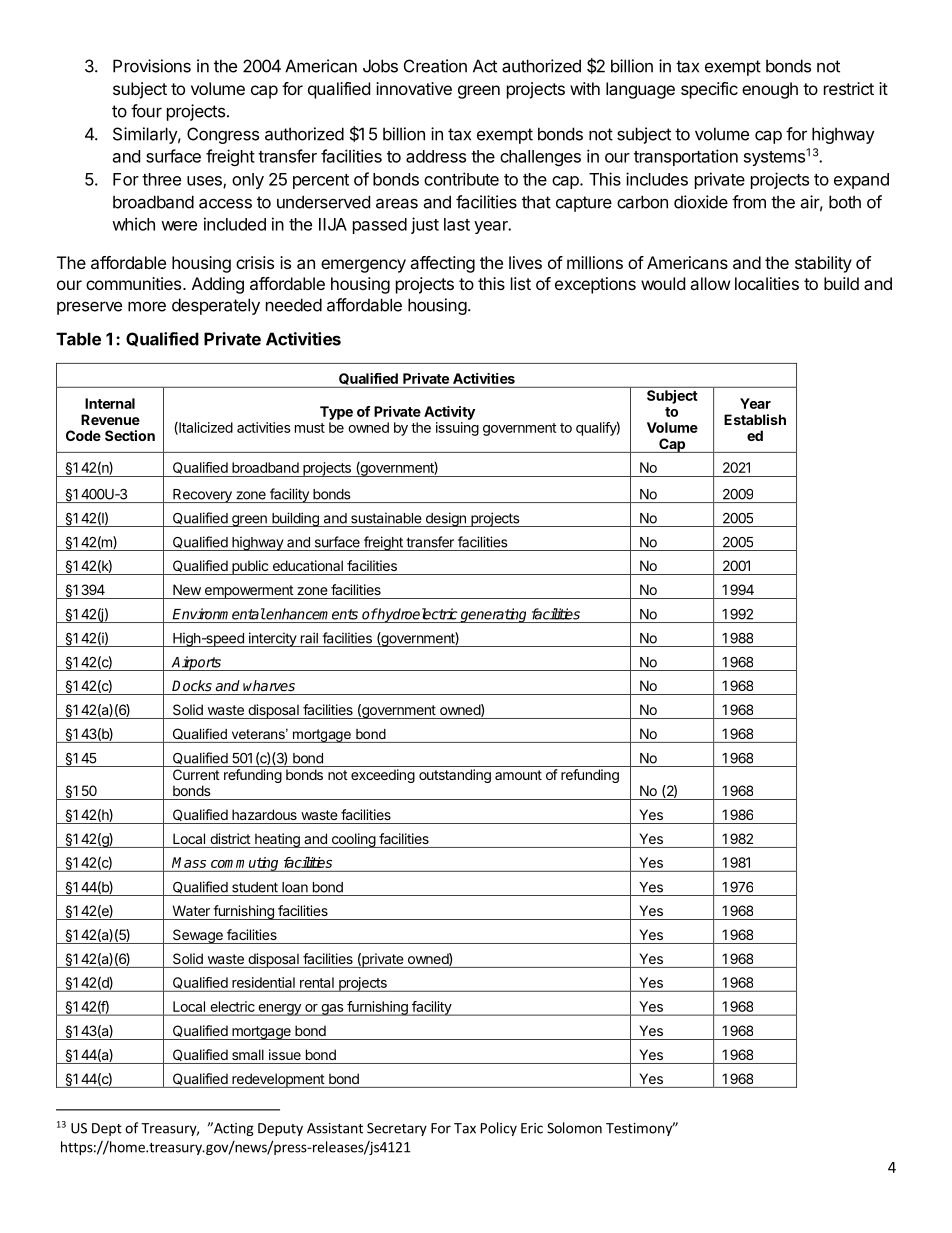 The width and height of the image is (952, 1233). What do you see at coordinates (146, 111) in the image?
I see `four` at bounding box center [146, 111].
